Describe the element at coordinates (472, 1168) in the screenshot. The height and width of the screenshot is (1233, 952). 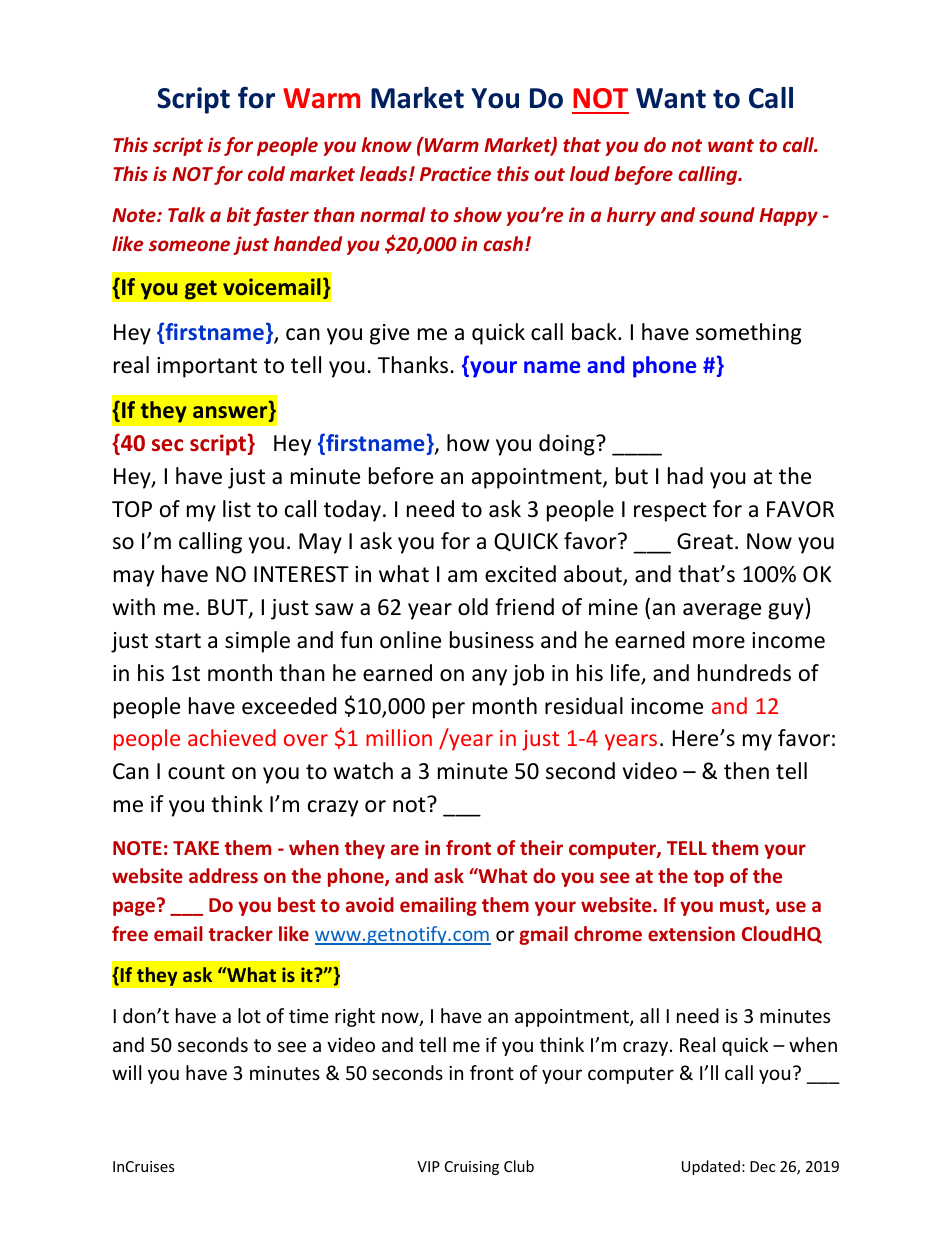
I see `Cruising` at that location.
